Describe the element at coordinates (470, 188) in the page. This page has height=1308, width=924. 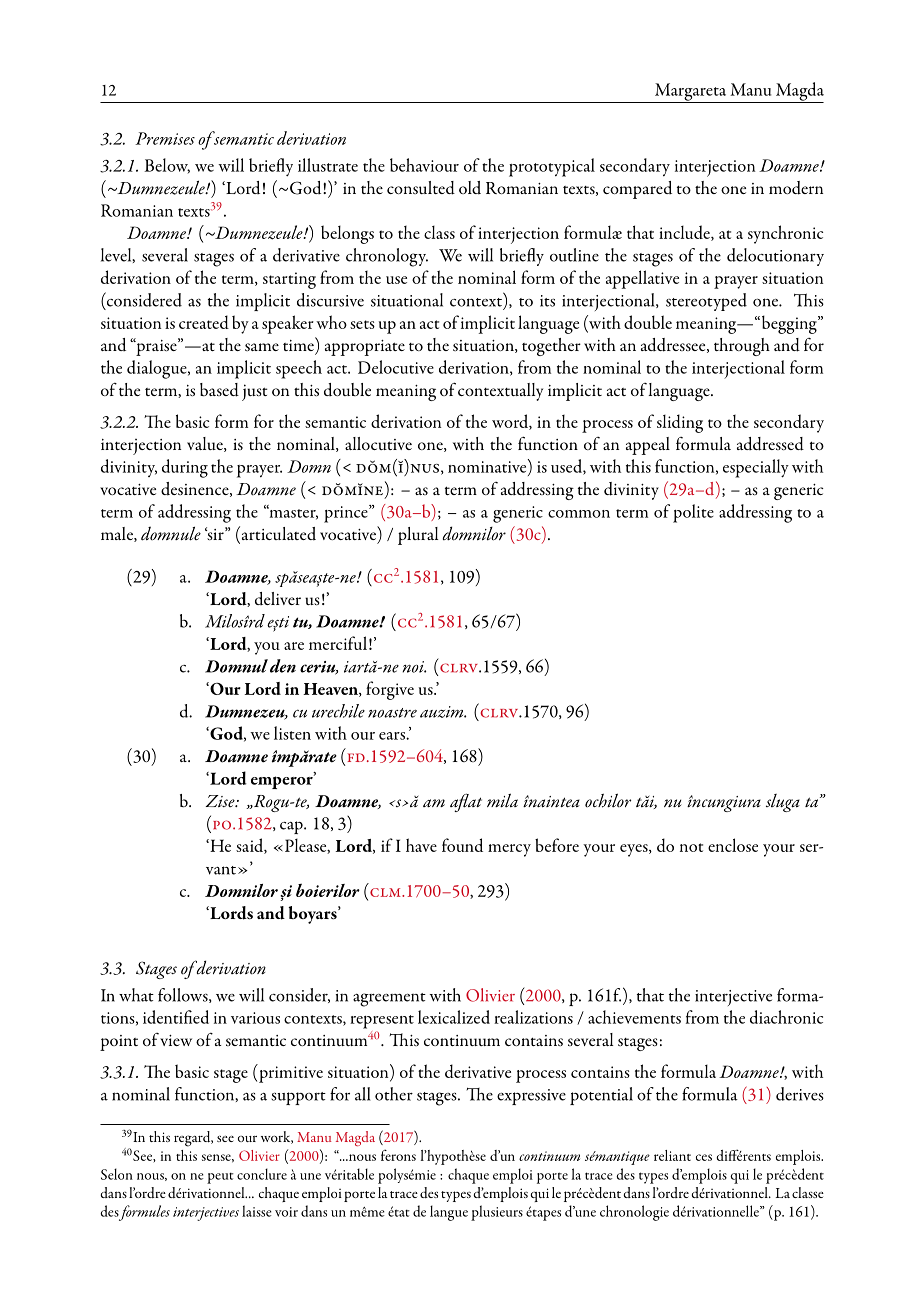
I see `old` at that location.
